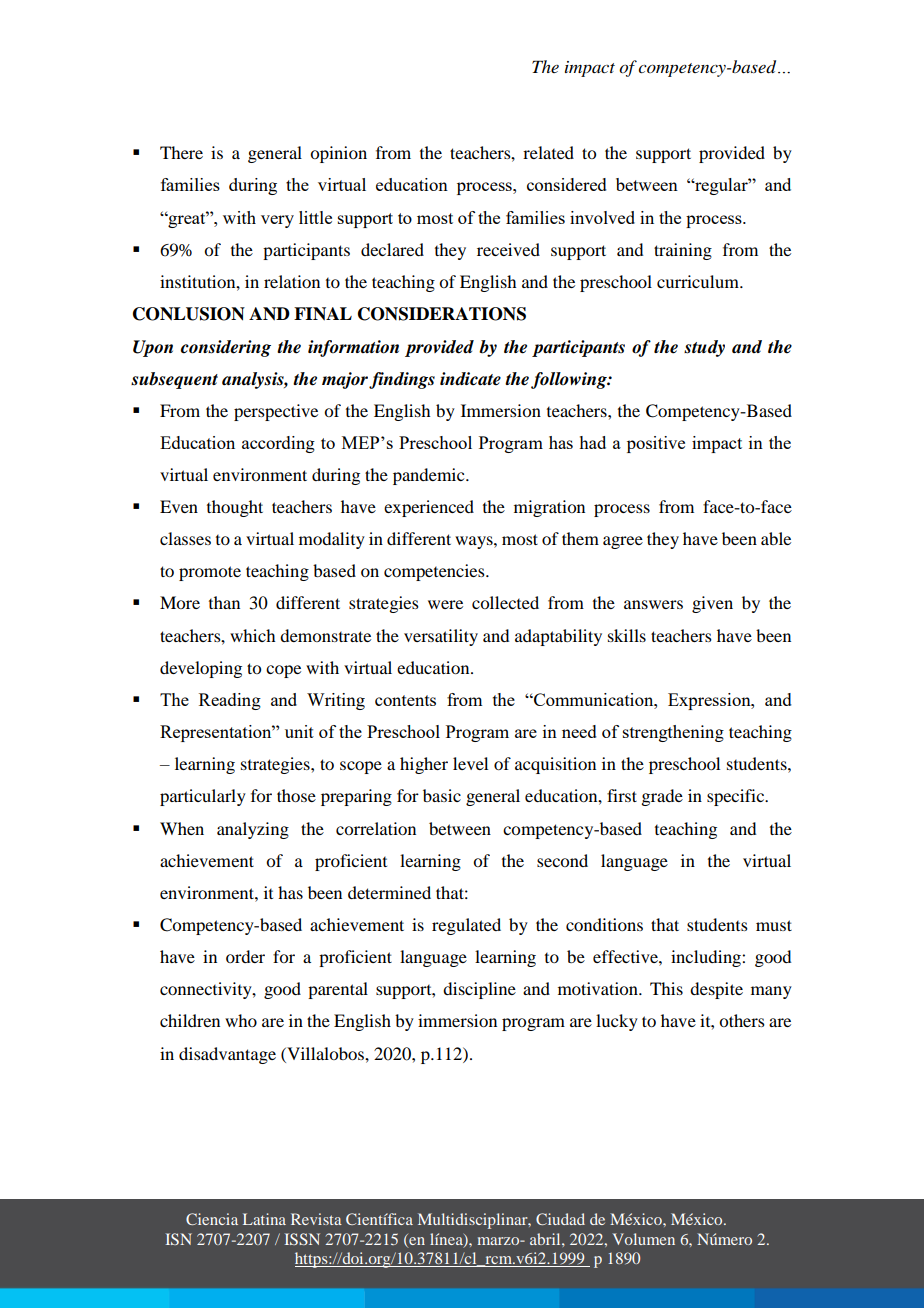 This screenshot has height=1308, width=924. Describe the element at coordinates (508, 249) in the screenshot. I see `received` at that location.
